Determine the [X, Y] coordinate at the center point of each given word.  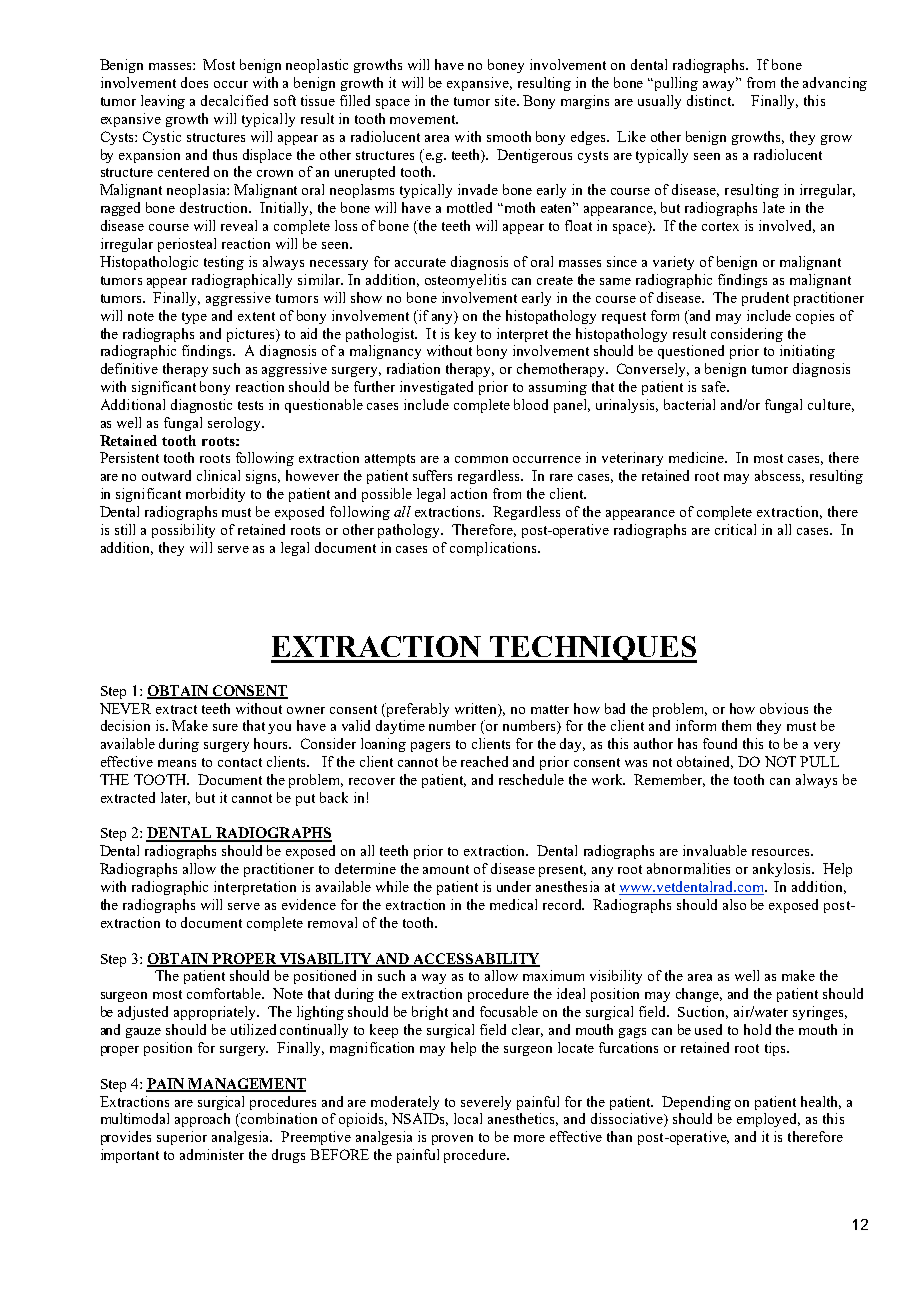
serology [235, 424]
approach [202, 1120]
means [177, 763]
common [481, 459]
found [720, 743]
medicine [698, 457]
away [720, 85]
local [468, 1118]
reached [484, 761]
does [194, 82]
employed [768, 1120]
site [506, 100]
